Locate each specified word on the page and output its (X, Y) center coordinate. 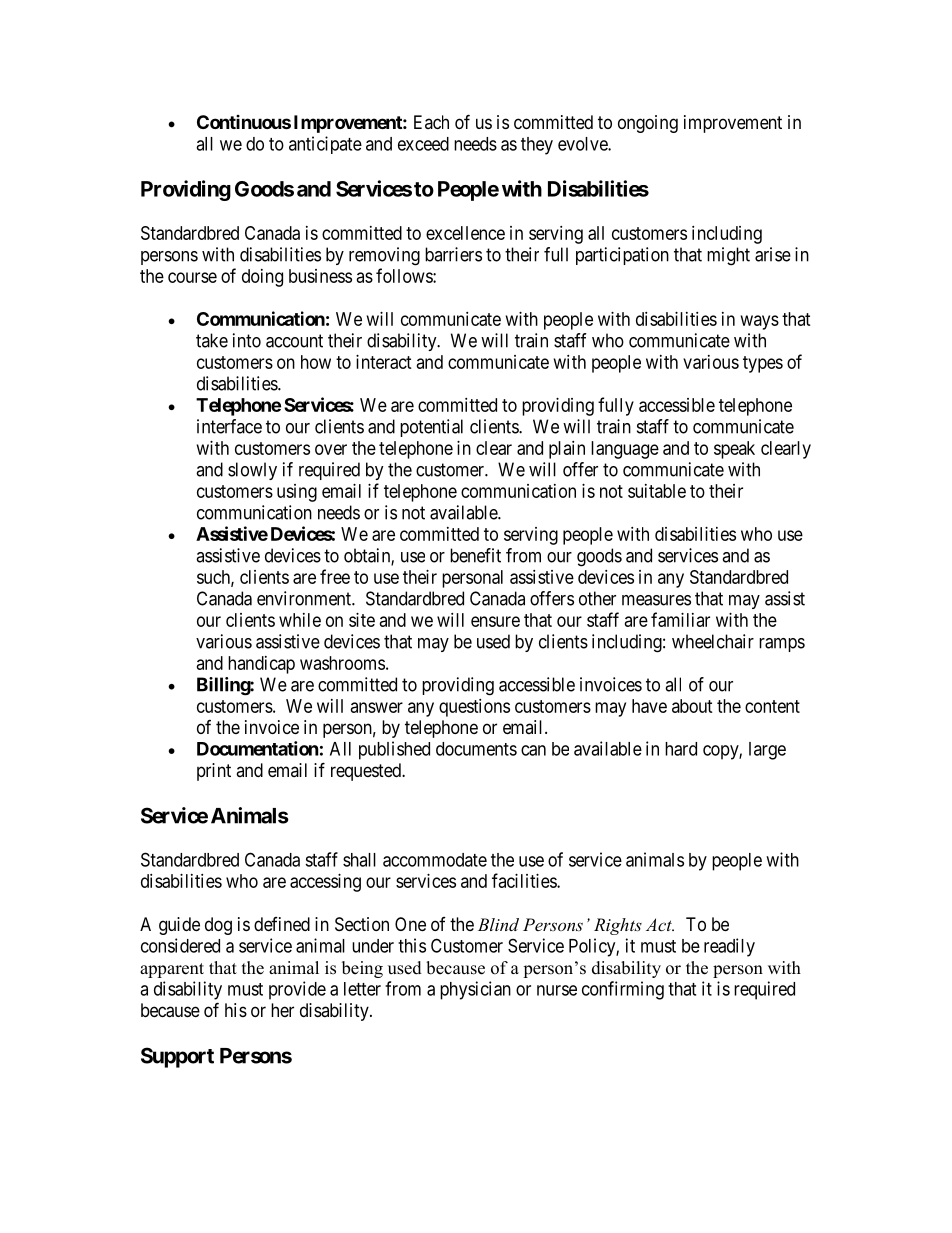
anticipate (325, 145)
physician (475, 990)
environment (305, 598)
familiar (680, 619)
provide (297, 990)
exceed (423, 144)
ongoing (648, 124)
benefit (475, 555)
